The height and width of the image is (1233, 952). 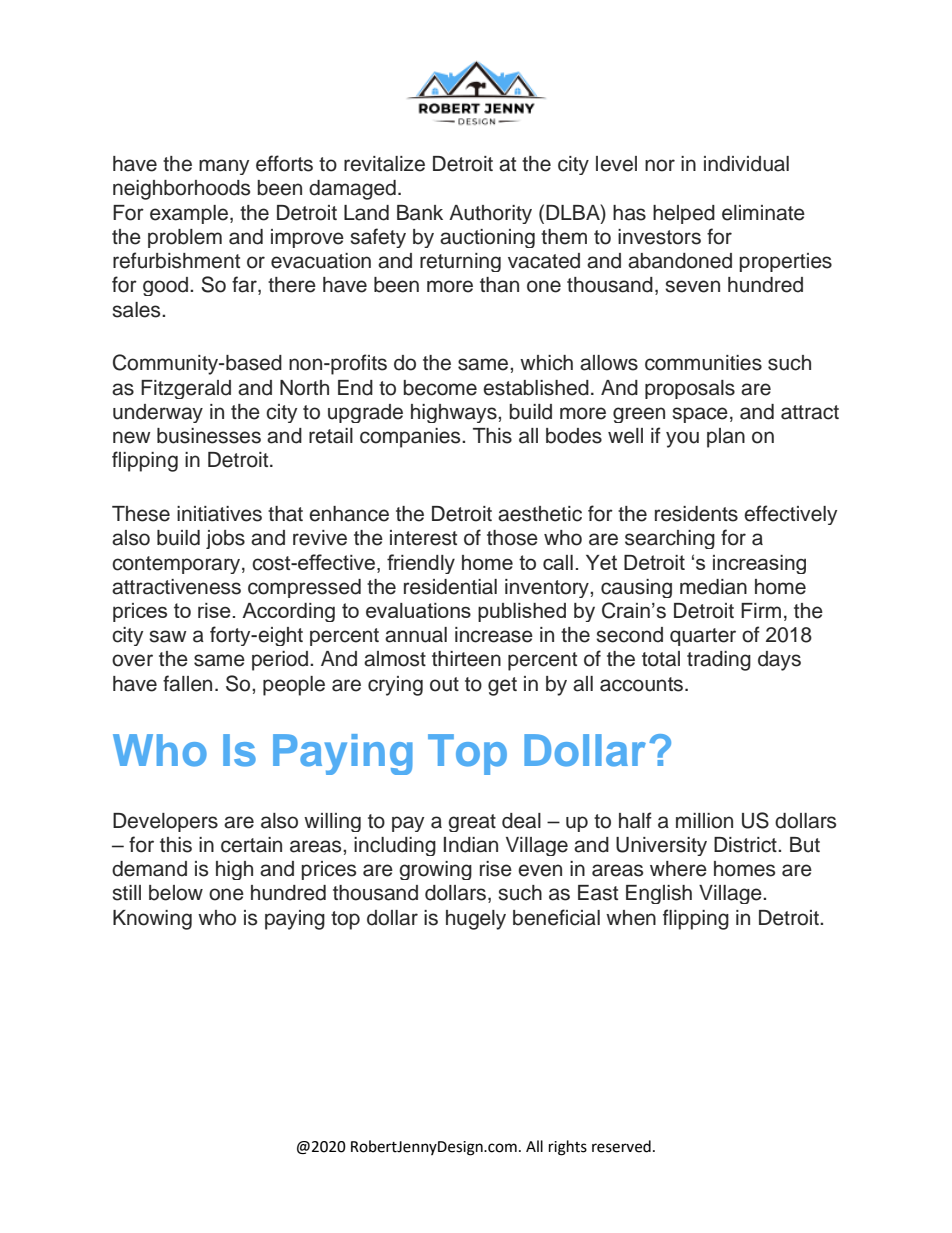 What do you see at coordinates (719, 661) in the image?
I see `trading` at bounding box center [719, 661].
